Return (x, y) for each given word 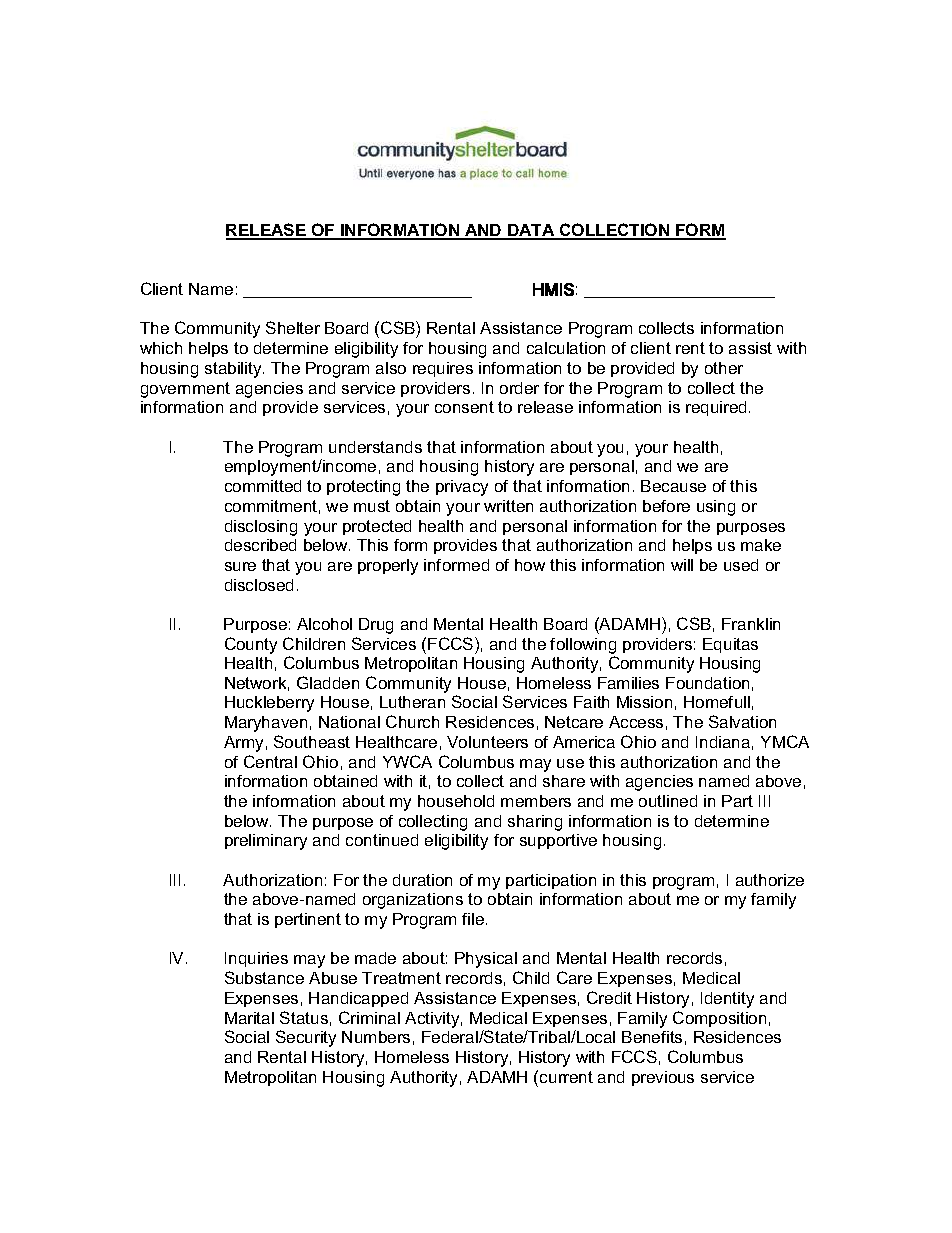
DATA (531, 231)
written (508, 506)
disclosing (261, 528)
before (666, 506)
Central (270, 761)
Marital (249, 1018)
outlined (668, 801)
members (536, 801)
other (724, 368)
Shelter (293, 327)
